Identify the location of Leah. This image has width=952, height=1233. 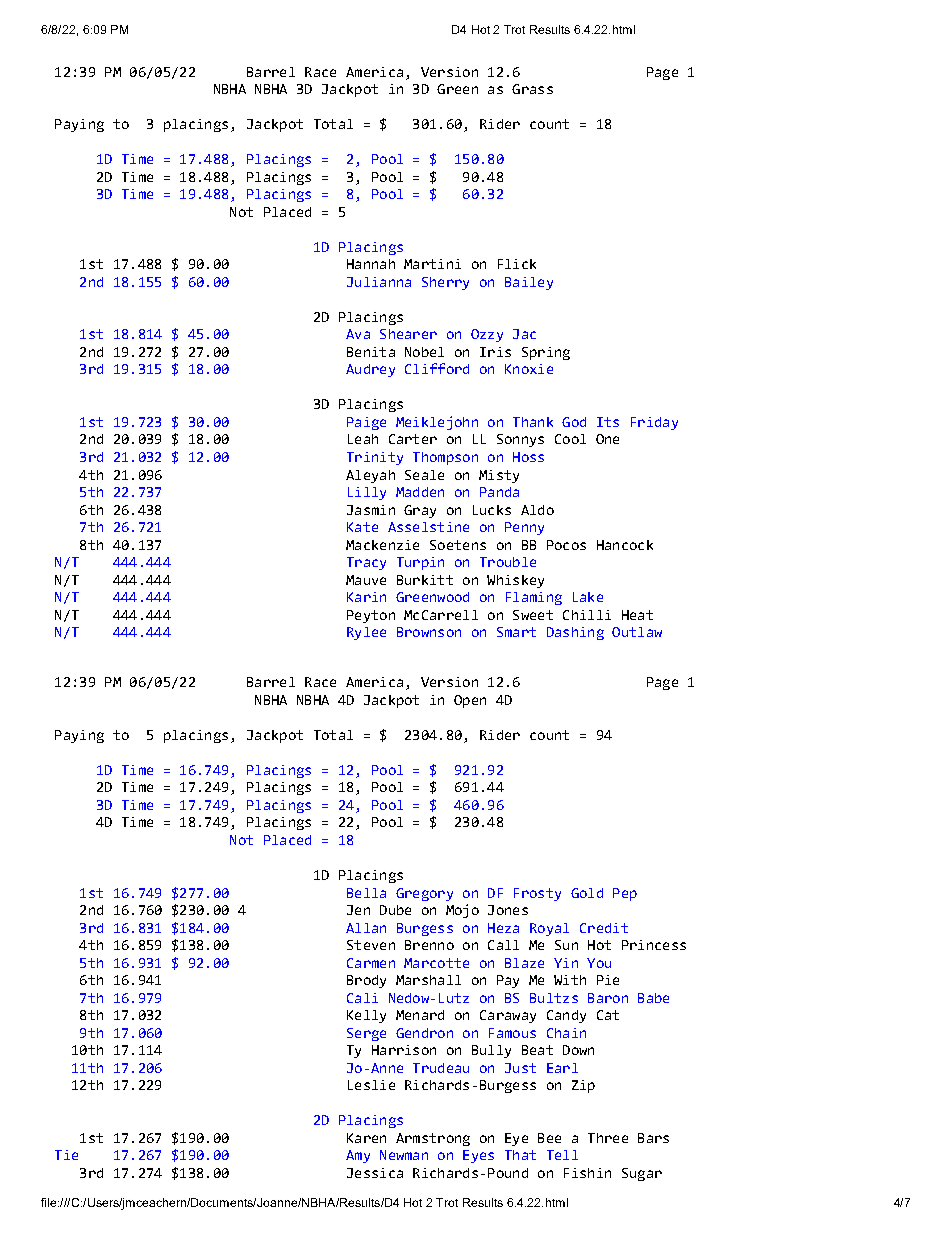
(363, 439).
